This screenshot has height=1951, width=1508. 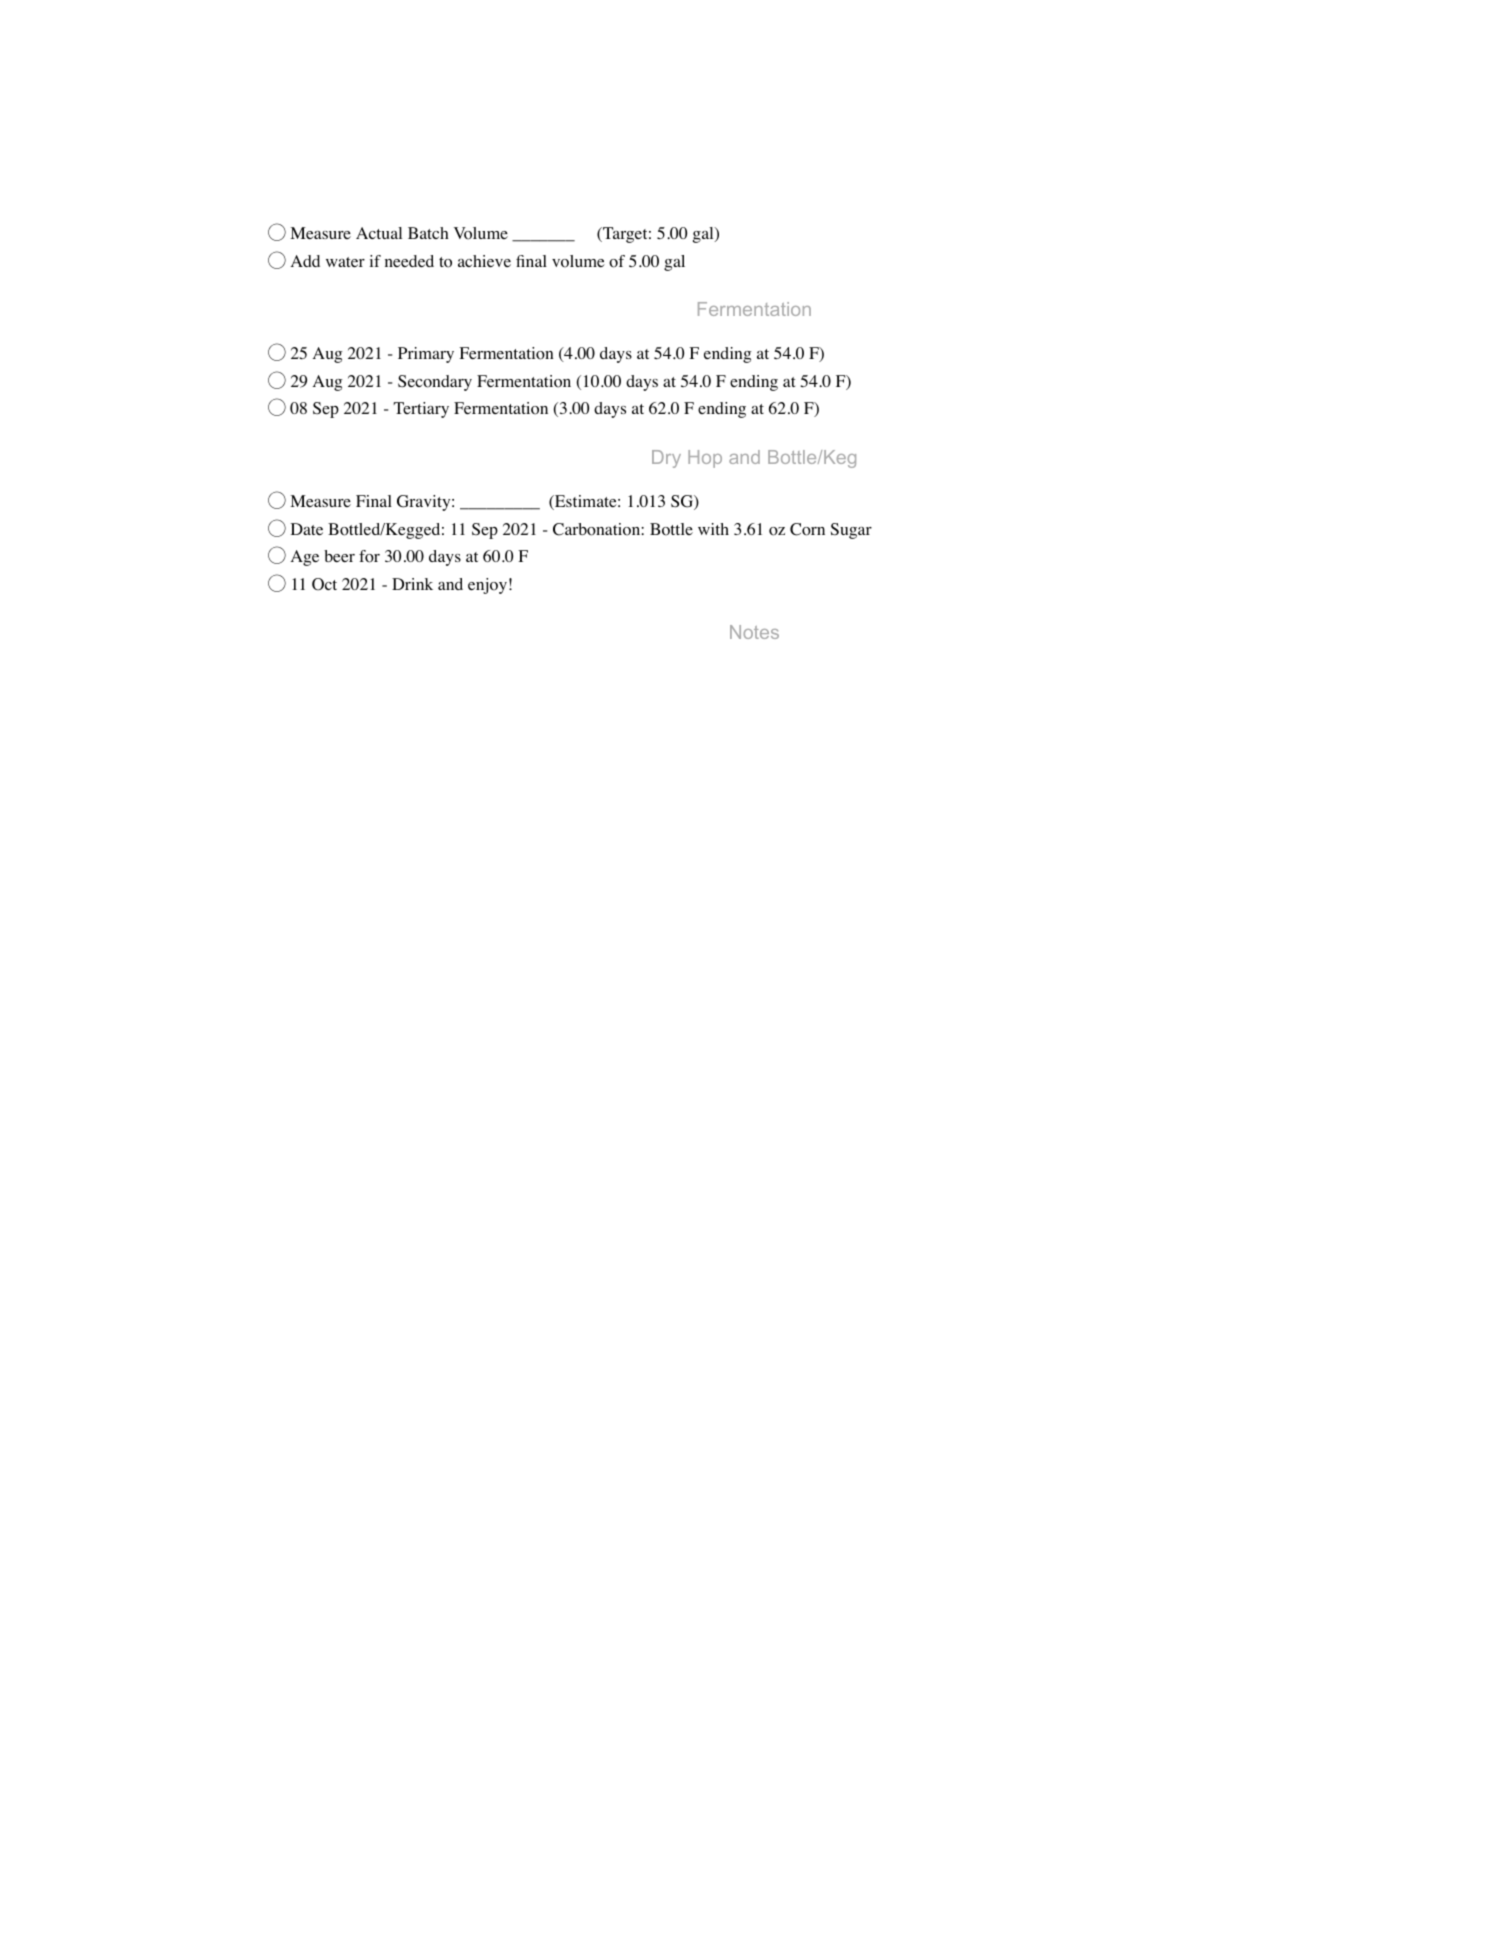 What do you see at coordinates (487, 586) in the screenshot?
I see `enjoy` at bounding box center [487, 586].
